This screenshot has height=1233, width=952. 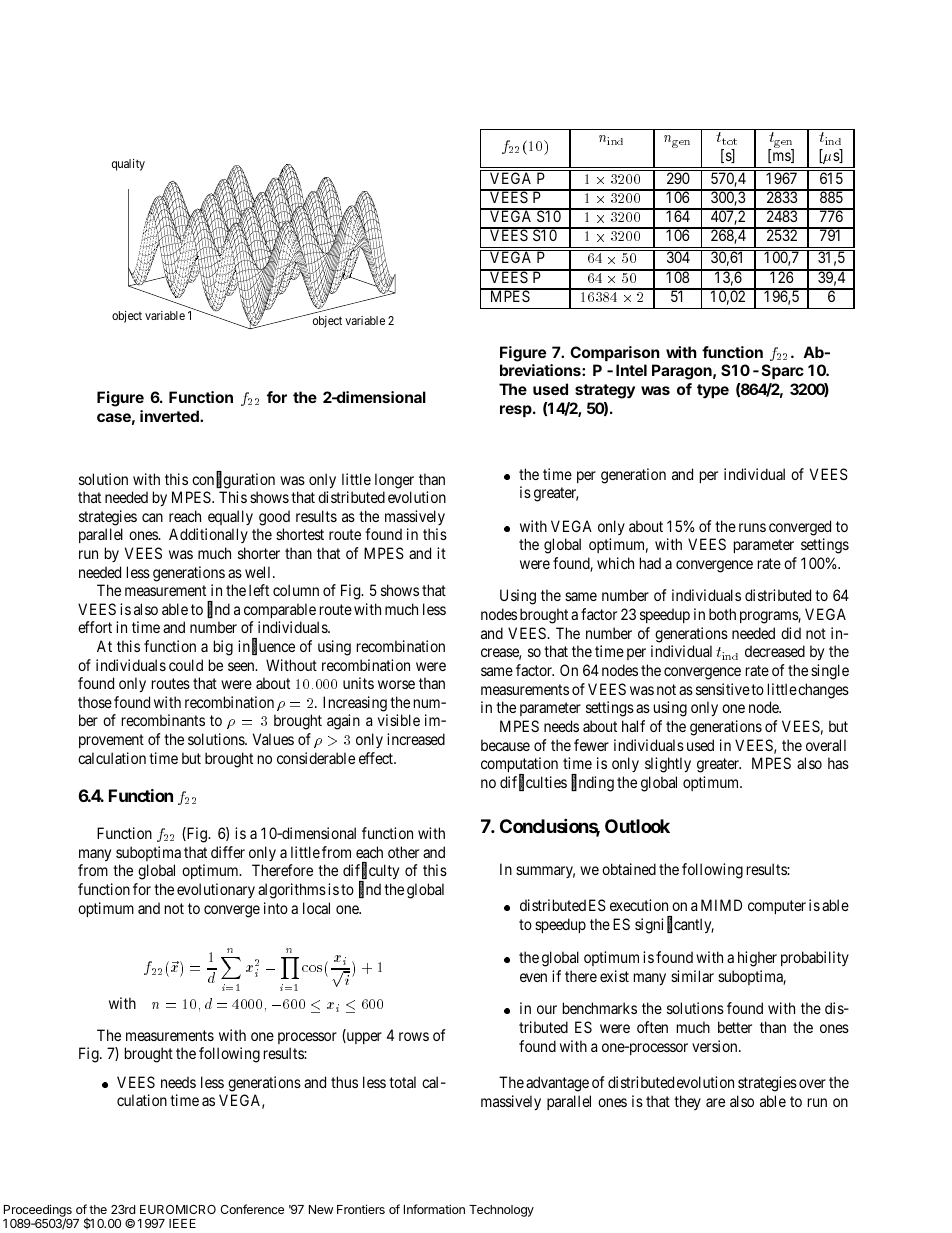 What do you see at coordinates (533, 977) in the screenshot?
I see `even` at bounding box center [533, 977].
